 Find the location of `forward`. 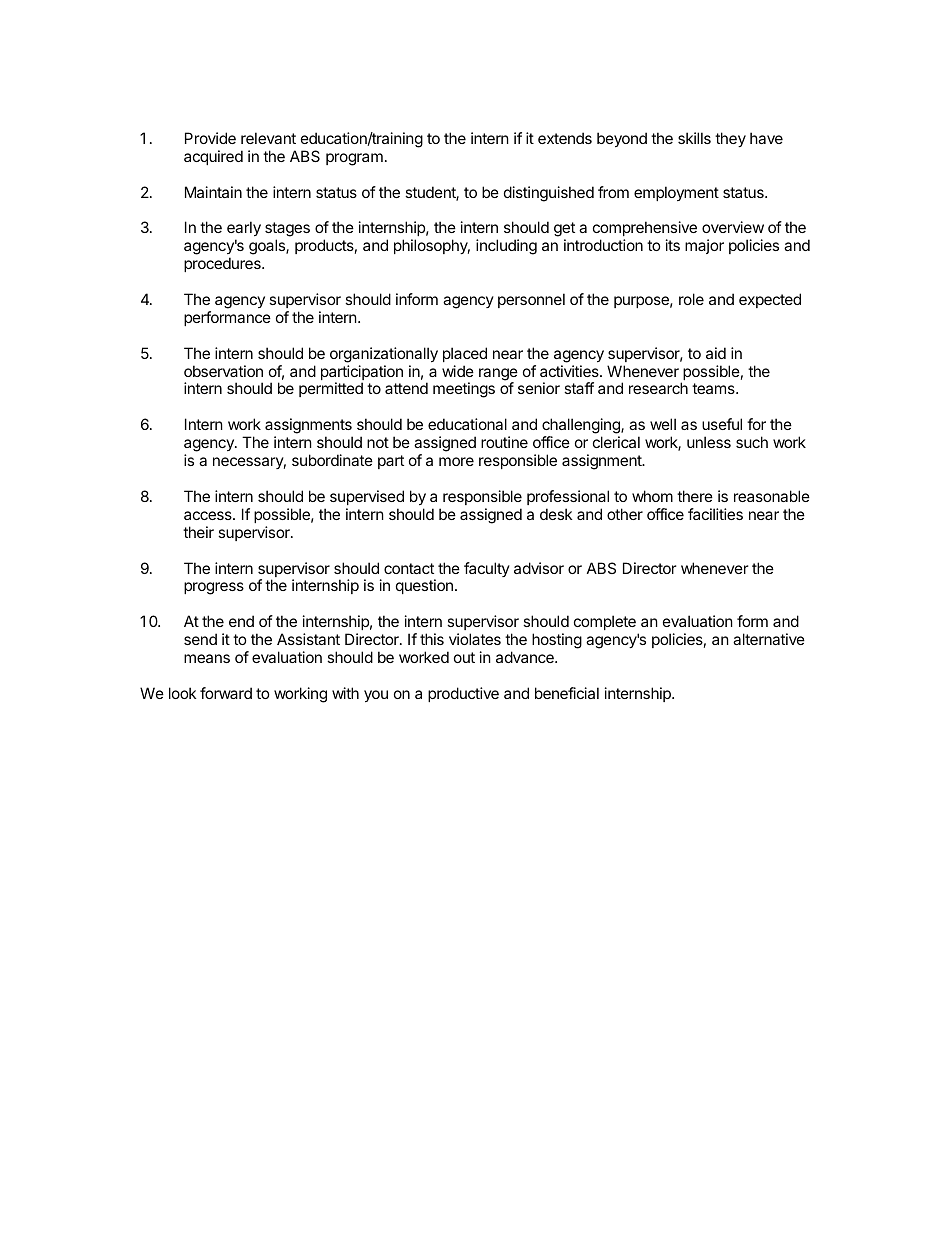

forward is located at coordinates (226, 693).
